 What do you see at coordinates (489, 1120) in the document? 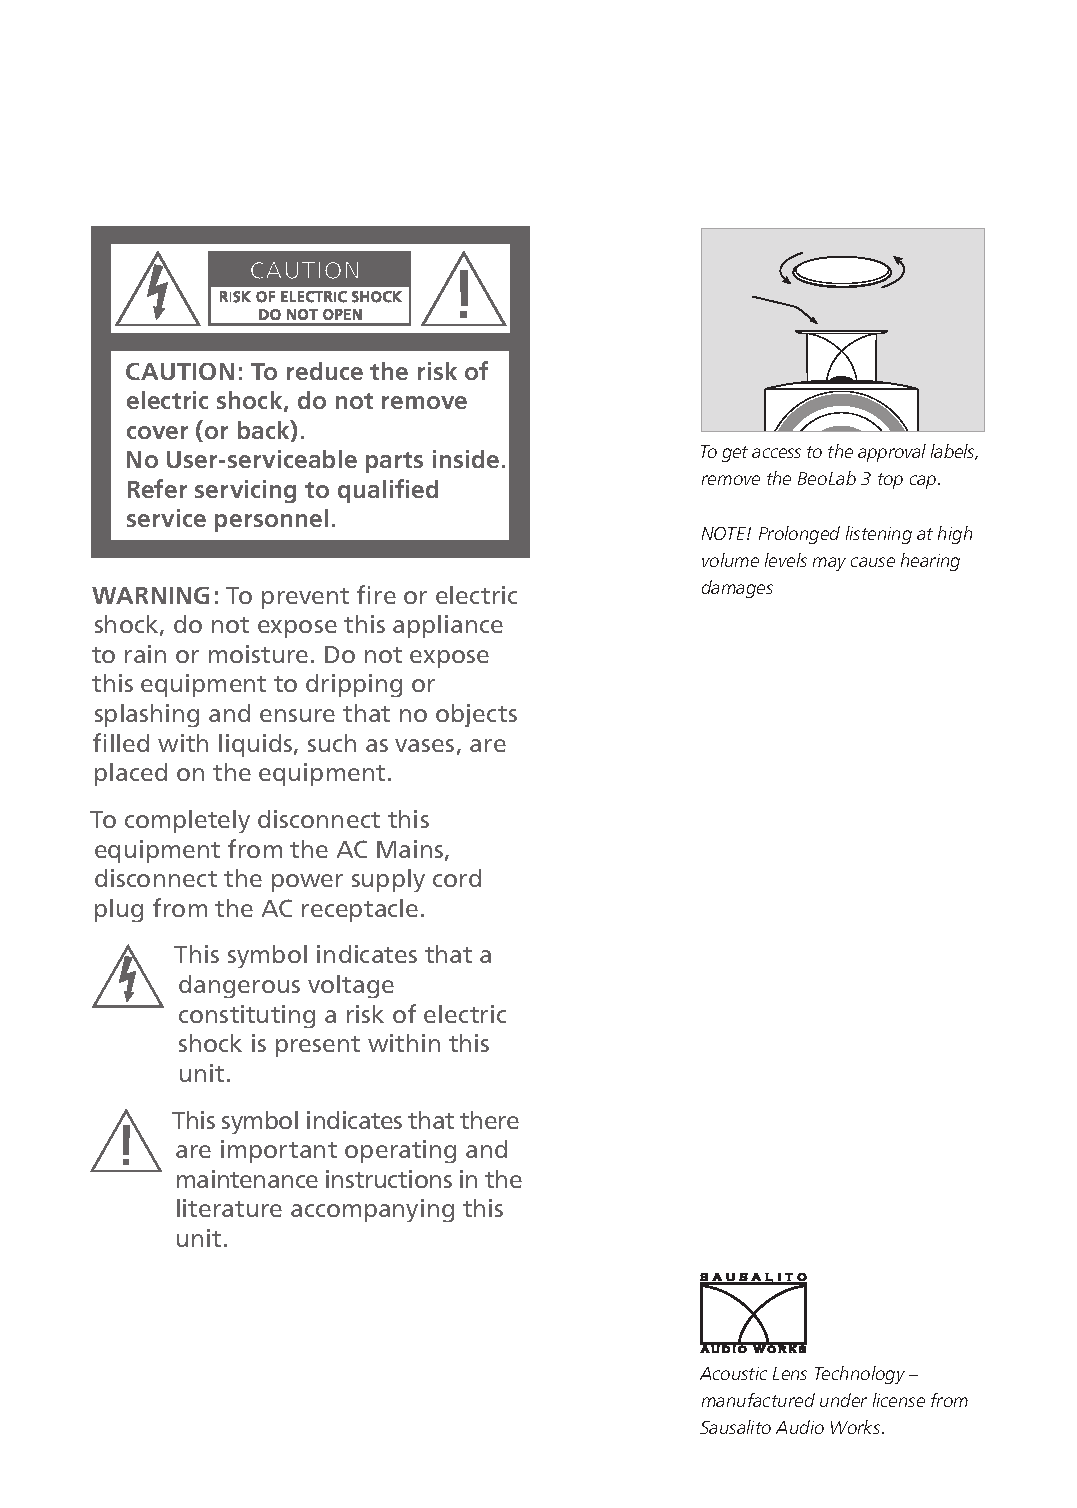
I see `there` at bounding box center [489, 1120].
